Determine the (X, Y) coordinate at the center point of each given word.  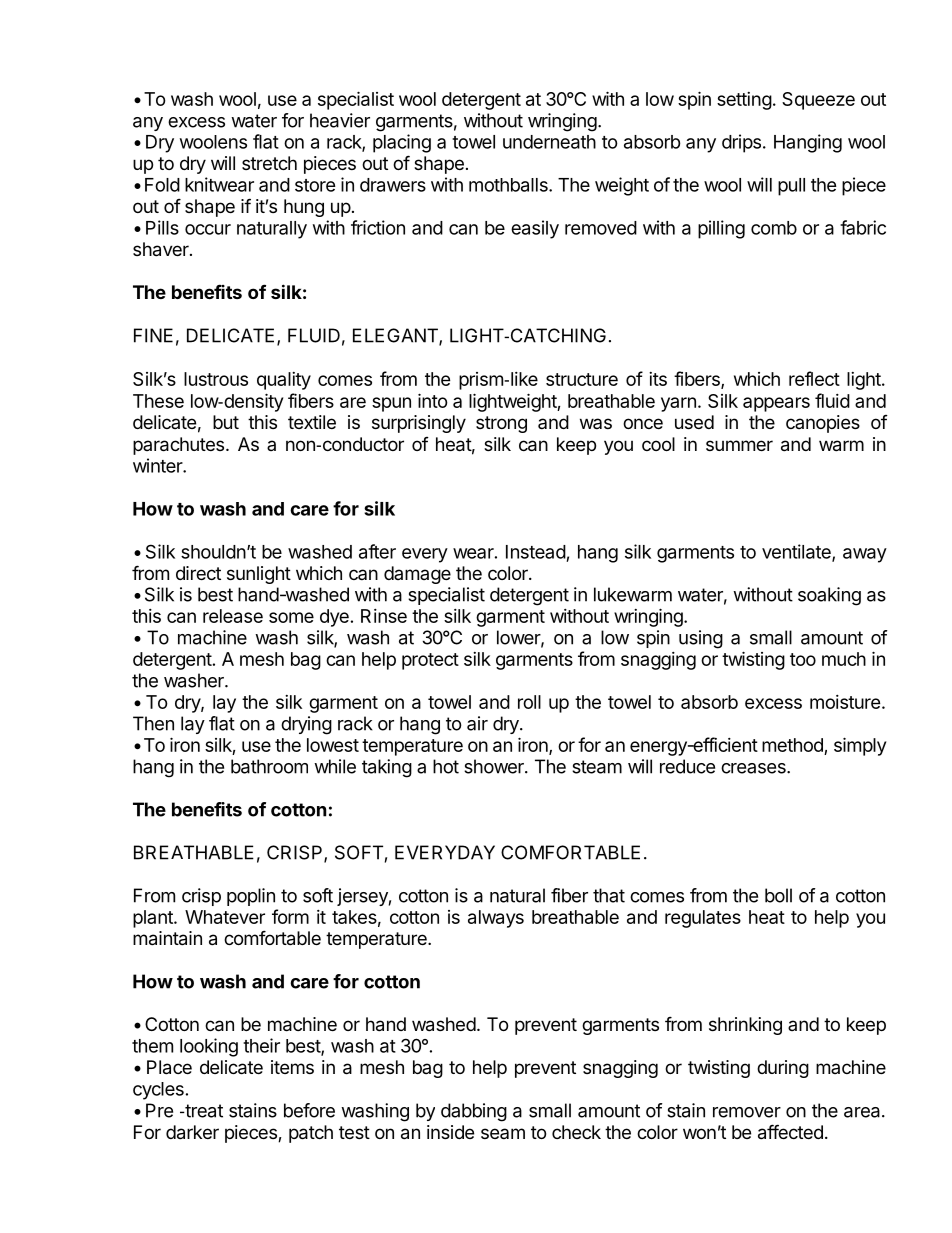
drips (741, 143)
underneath (549, 142)
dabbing (474, 1112)
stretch (269, 163)
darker (192, 1132)
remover (747, 1112)
